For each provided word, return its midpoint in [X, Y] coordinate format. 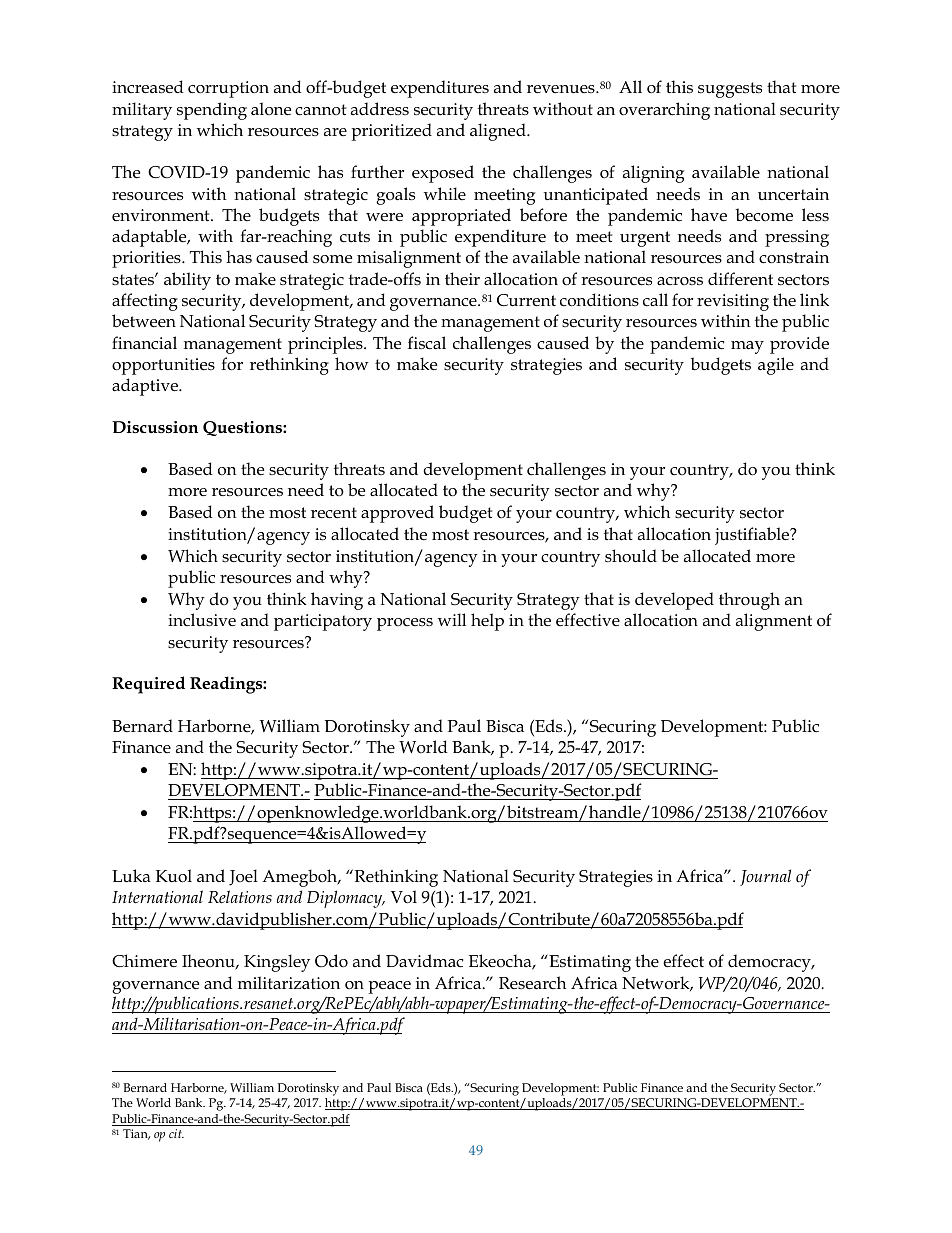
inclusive [202, 620]
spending [212, 111]
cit [176, 1133]
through [749, 601]
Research [532, 983]
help [487, 622]
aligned [499, 132]
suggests [730, 90]
